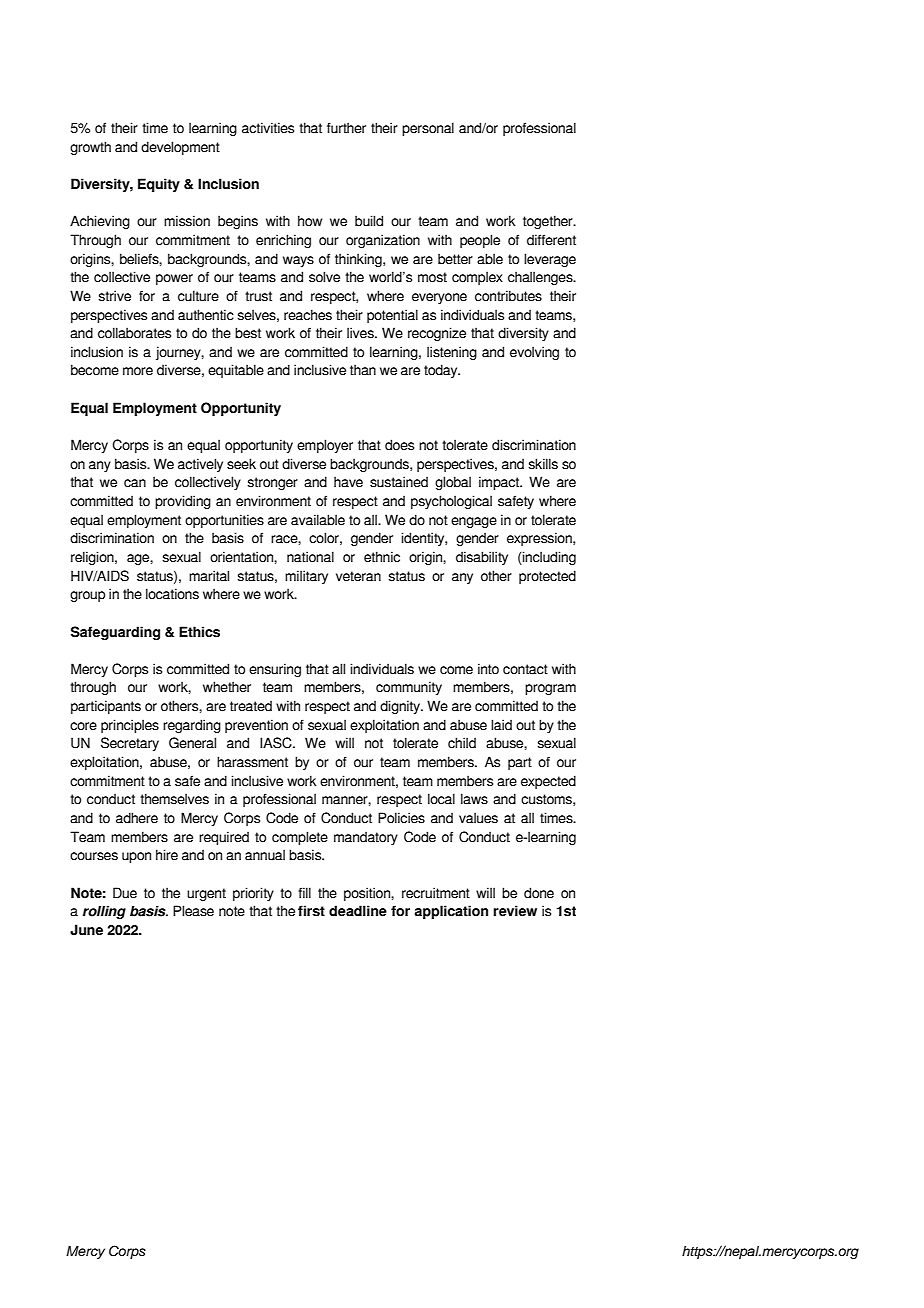 The height and width of the screenshot is (1308, 924). Describe the element at coordinates (501, 725) in the screenshot. I see `laid` at that location.
